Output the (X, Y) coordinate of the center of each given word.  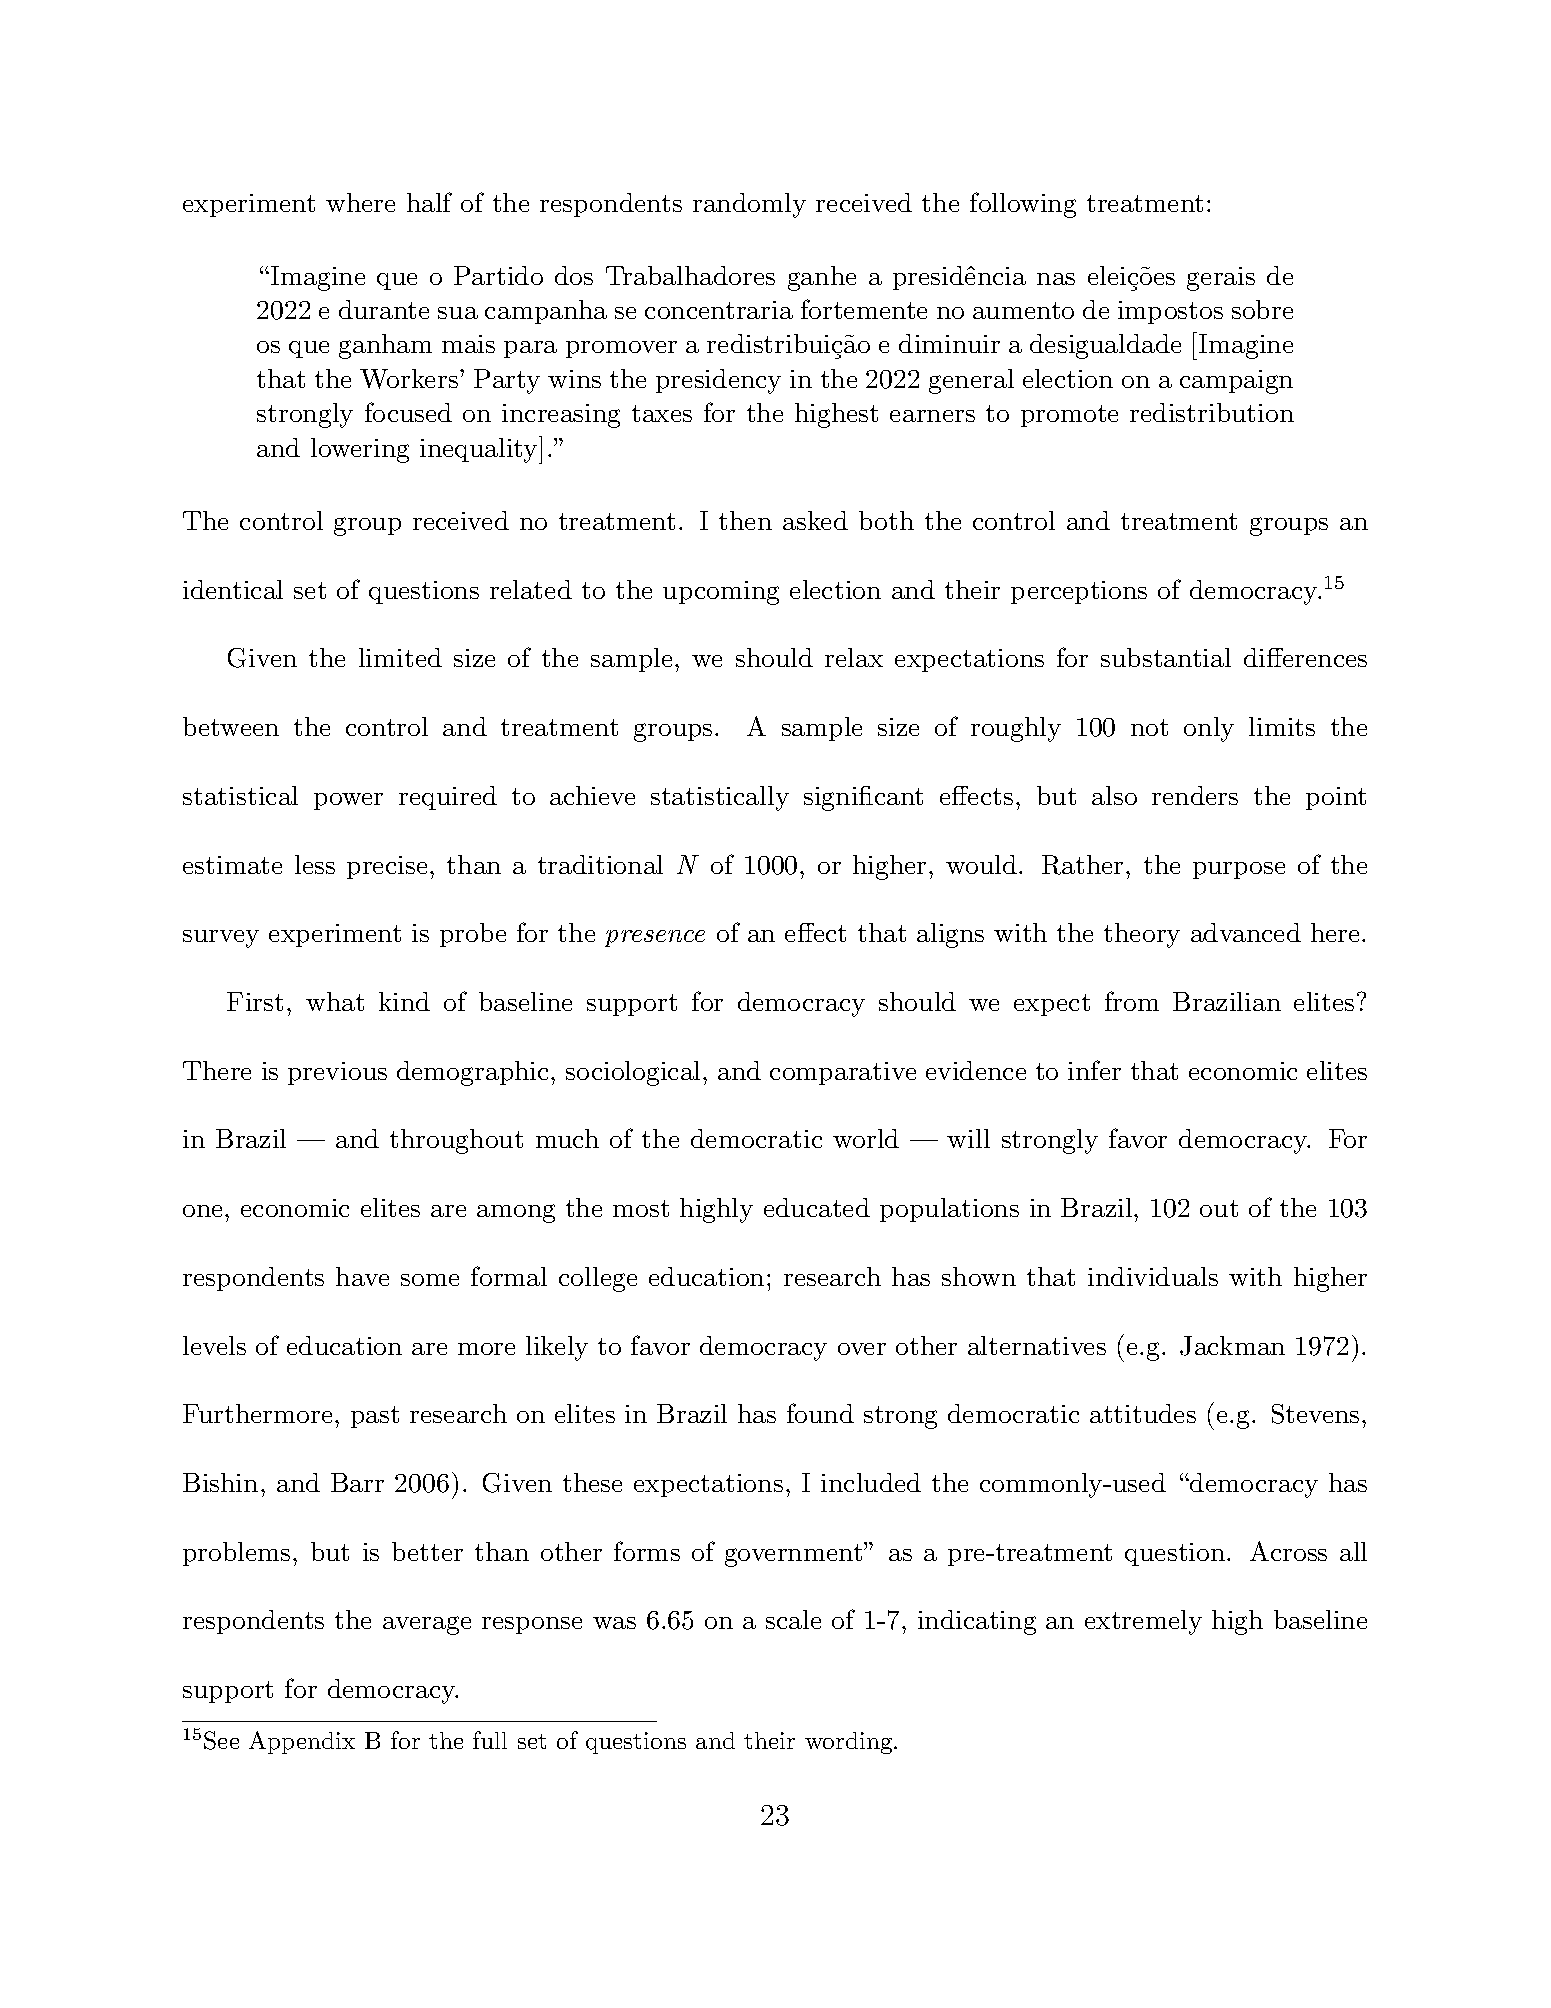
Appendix (302, 1742)
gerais (1221, 279)
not (1149, 727)
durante (384, 309)
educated (817, 1207)
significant (863, 798)
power (348, 801)
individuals (1153, 1276)
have (362, 1276)
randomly (749, 205)
